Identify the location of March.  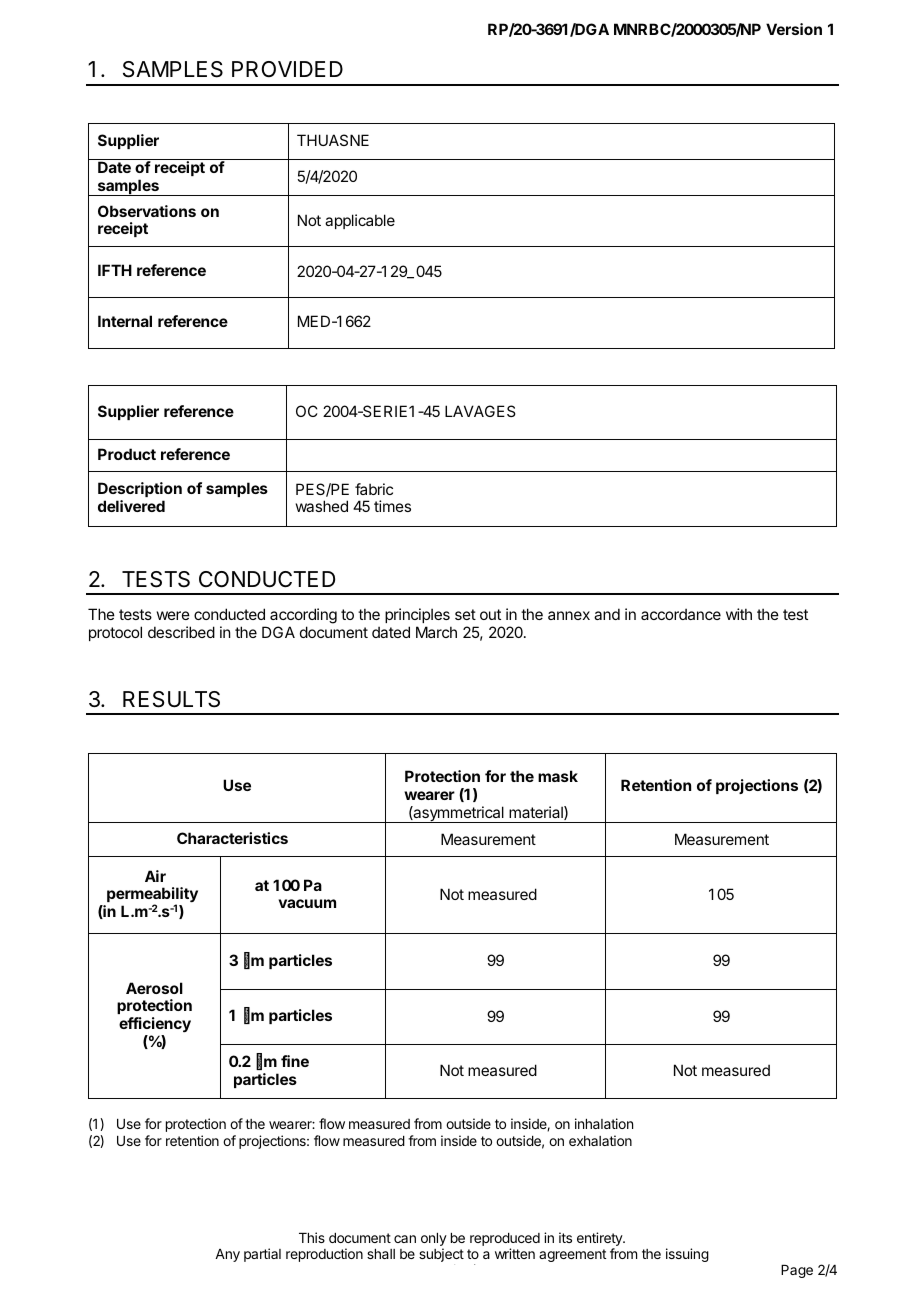
(436, 632).
